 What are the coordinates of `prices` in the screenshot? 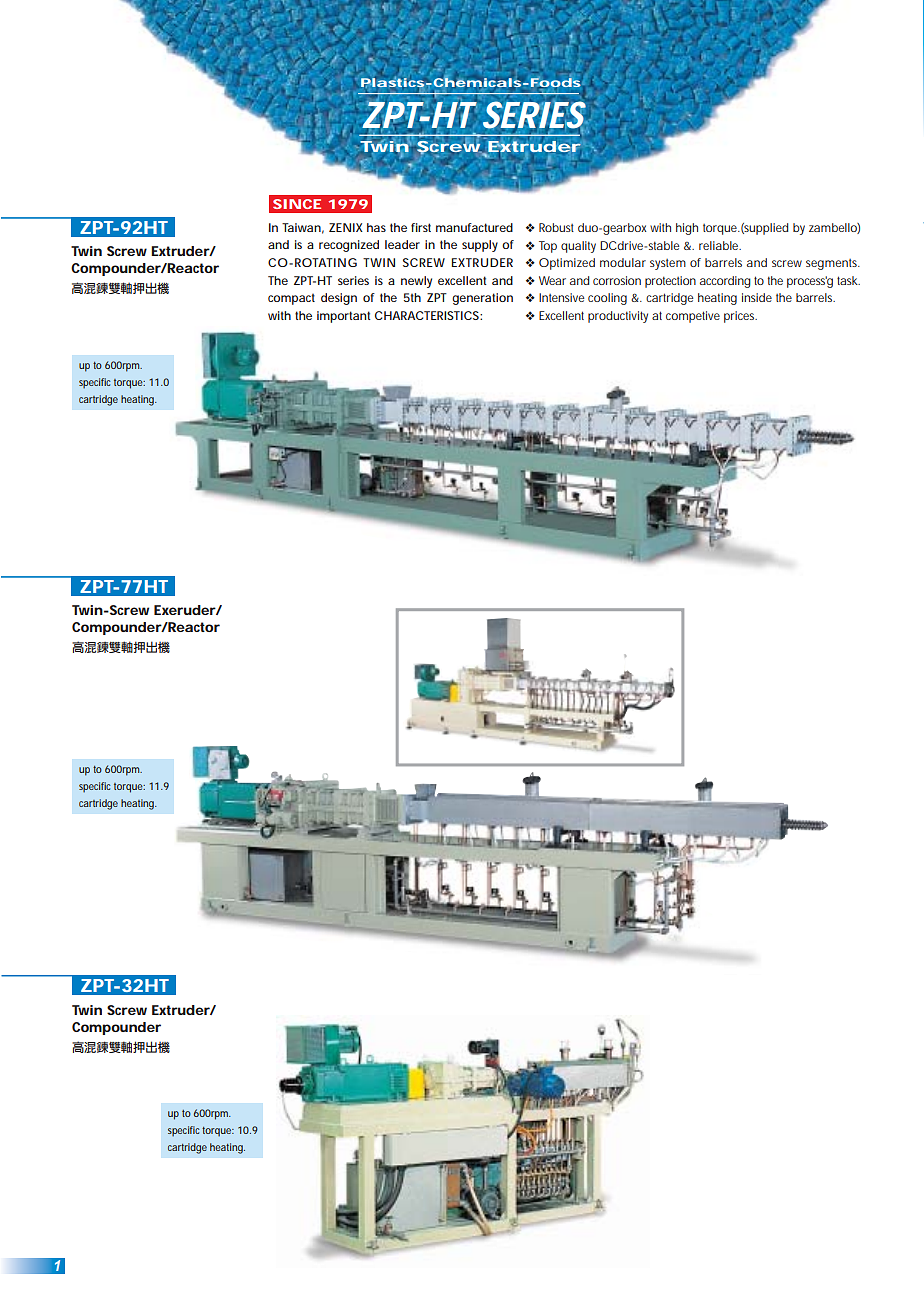 It's located at (740, 317).
